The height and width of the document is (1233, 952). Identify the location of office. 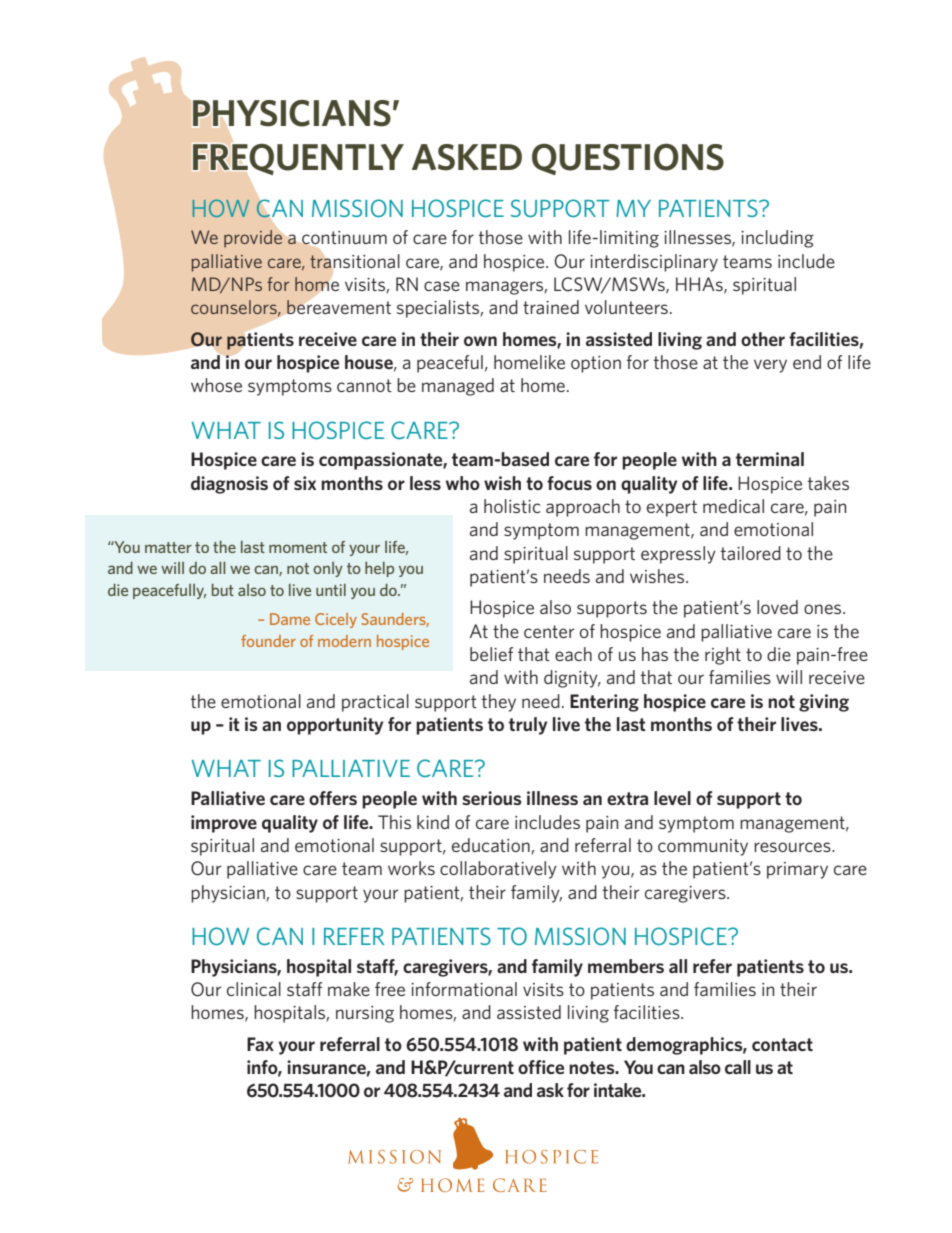
(541, 1067).
